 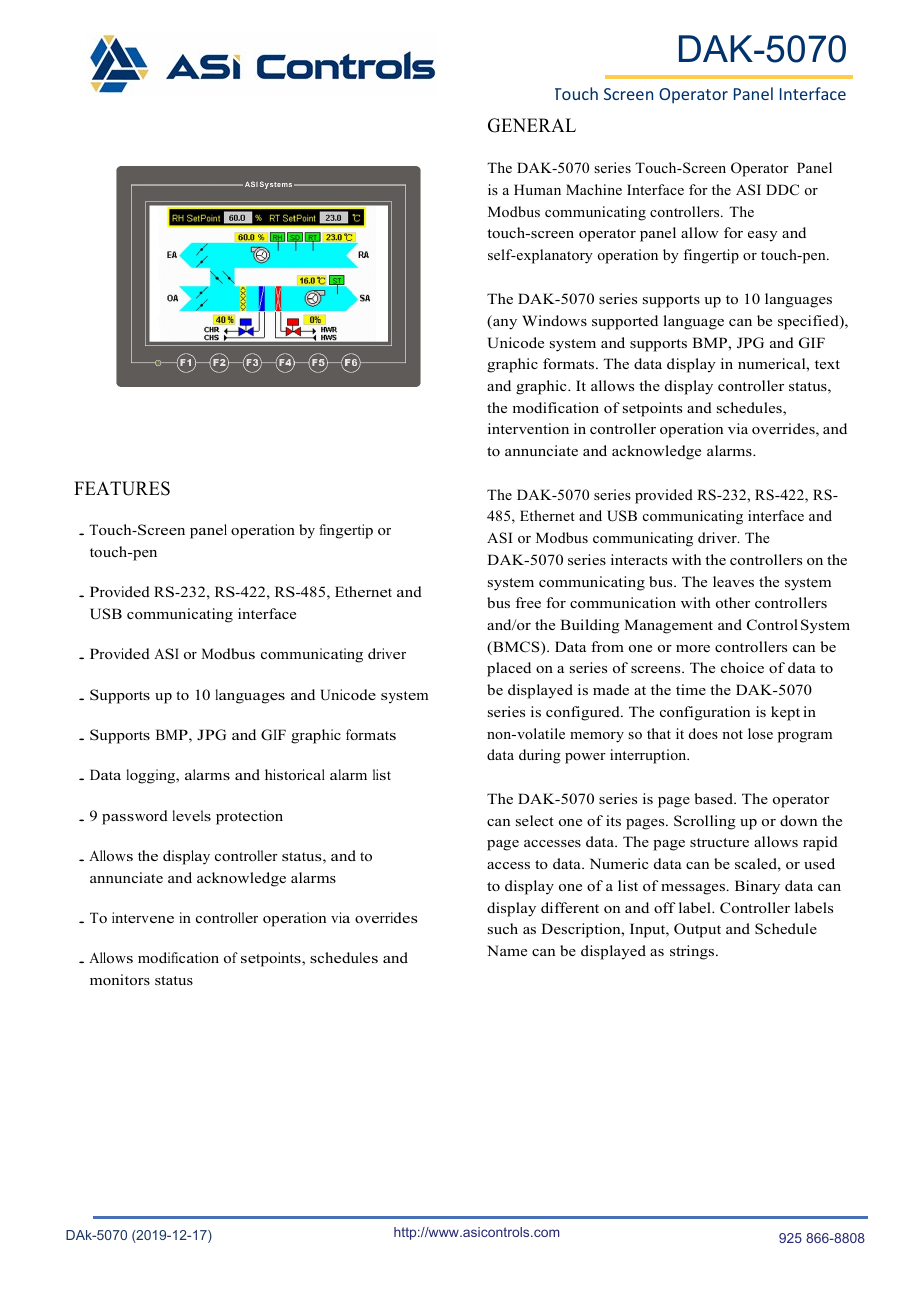 What do you see at coordinates (528, 602) in the document?
I see `free` at bounding box center [528, 602].
